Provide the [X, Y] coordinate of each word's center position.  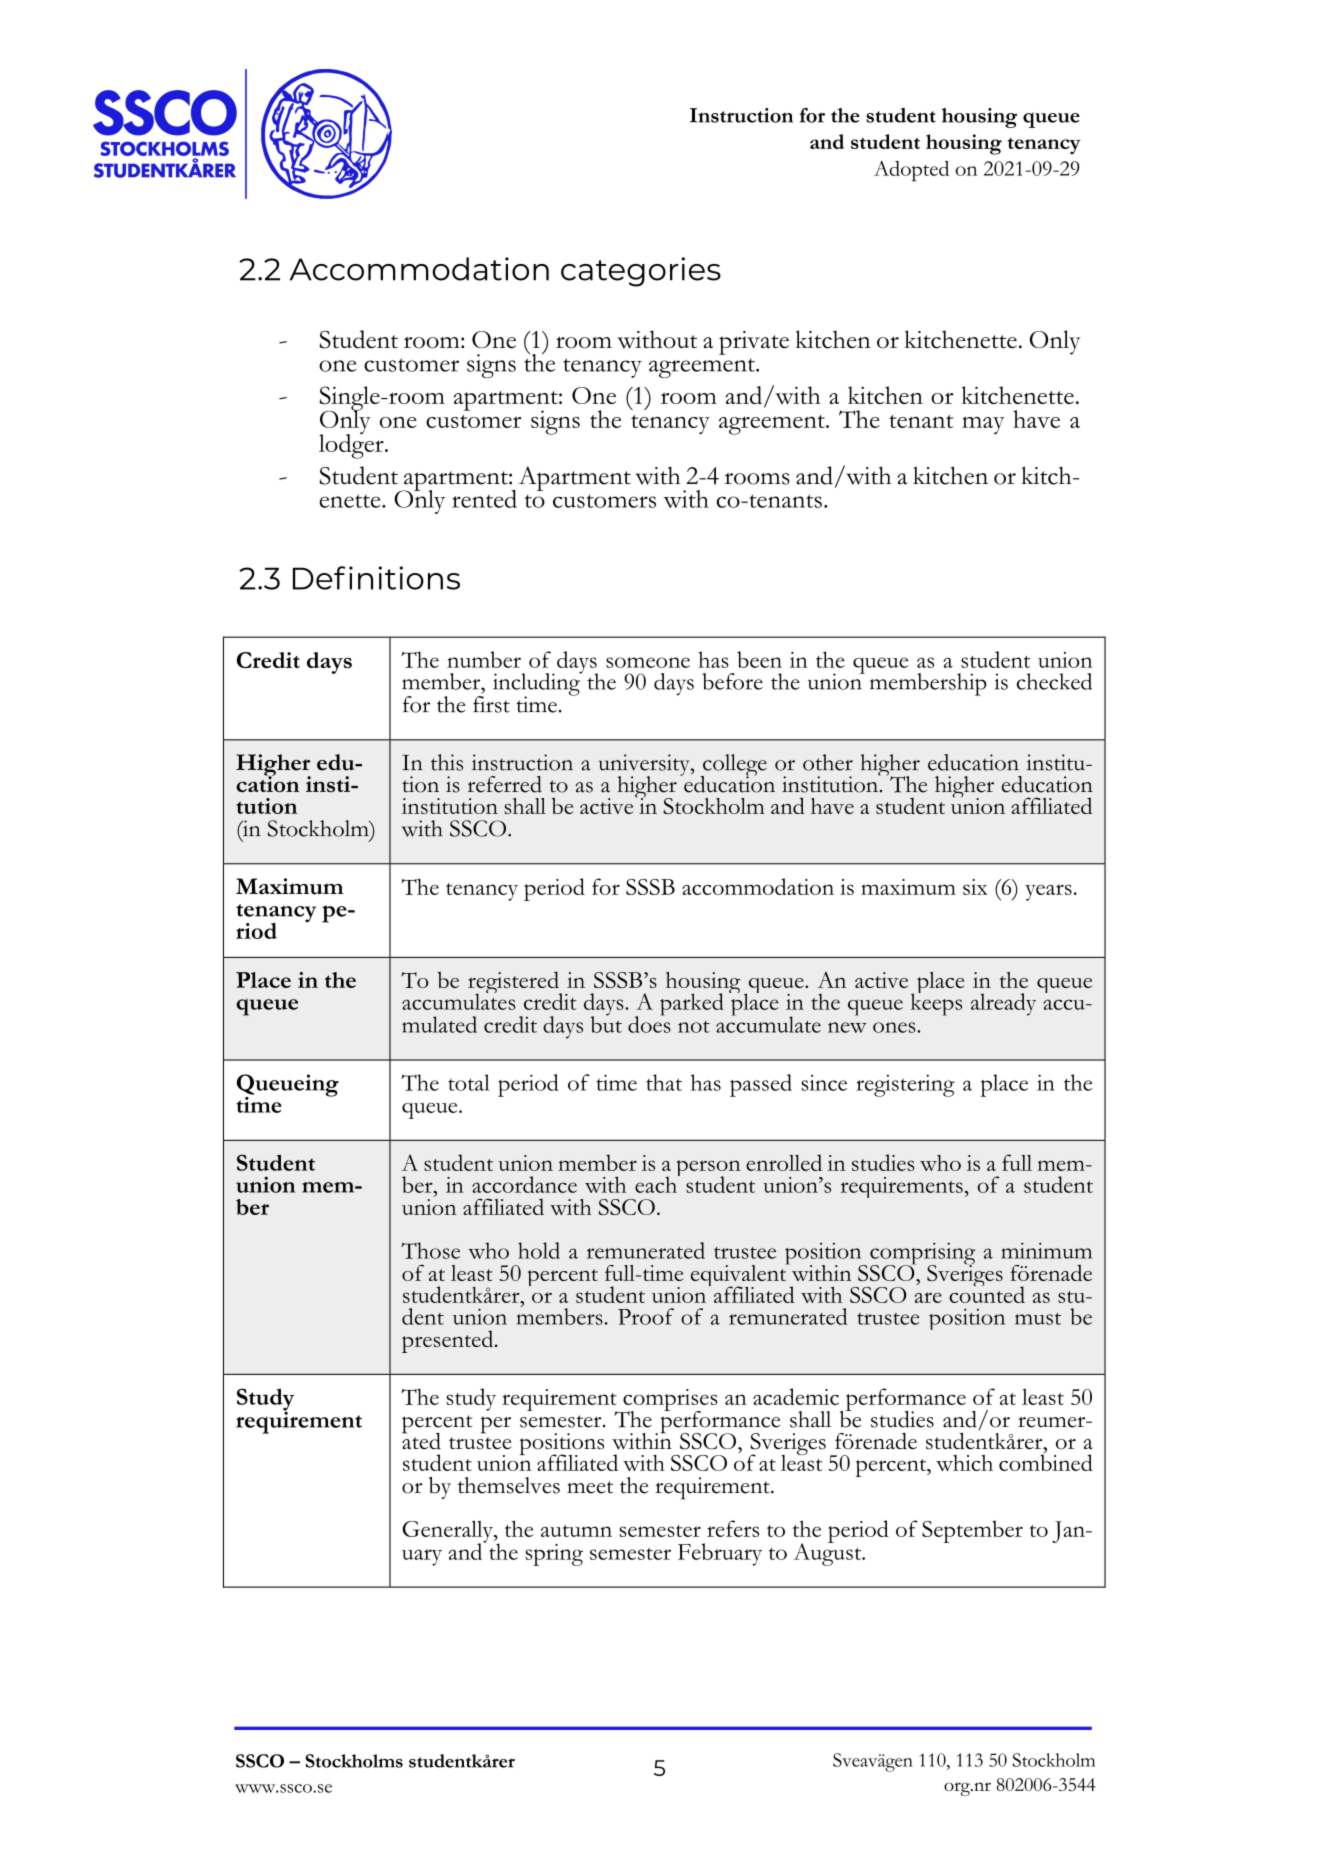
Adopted [911, 171]
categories [641, 272]
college [734, 766]
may [983, 425]
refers [733, 1528]
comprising [922, 1255]
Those [430, 1250]
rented [484, 499]
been [759, 659]
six [975, 887]
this [447, 762]
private [754, 343]
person [709, 1169]
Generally [448, 1532]
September [972, 1531]
